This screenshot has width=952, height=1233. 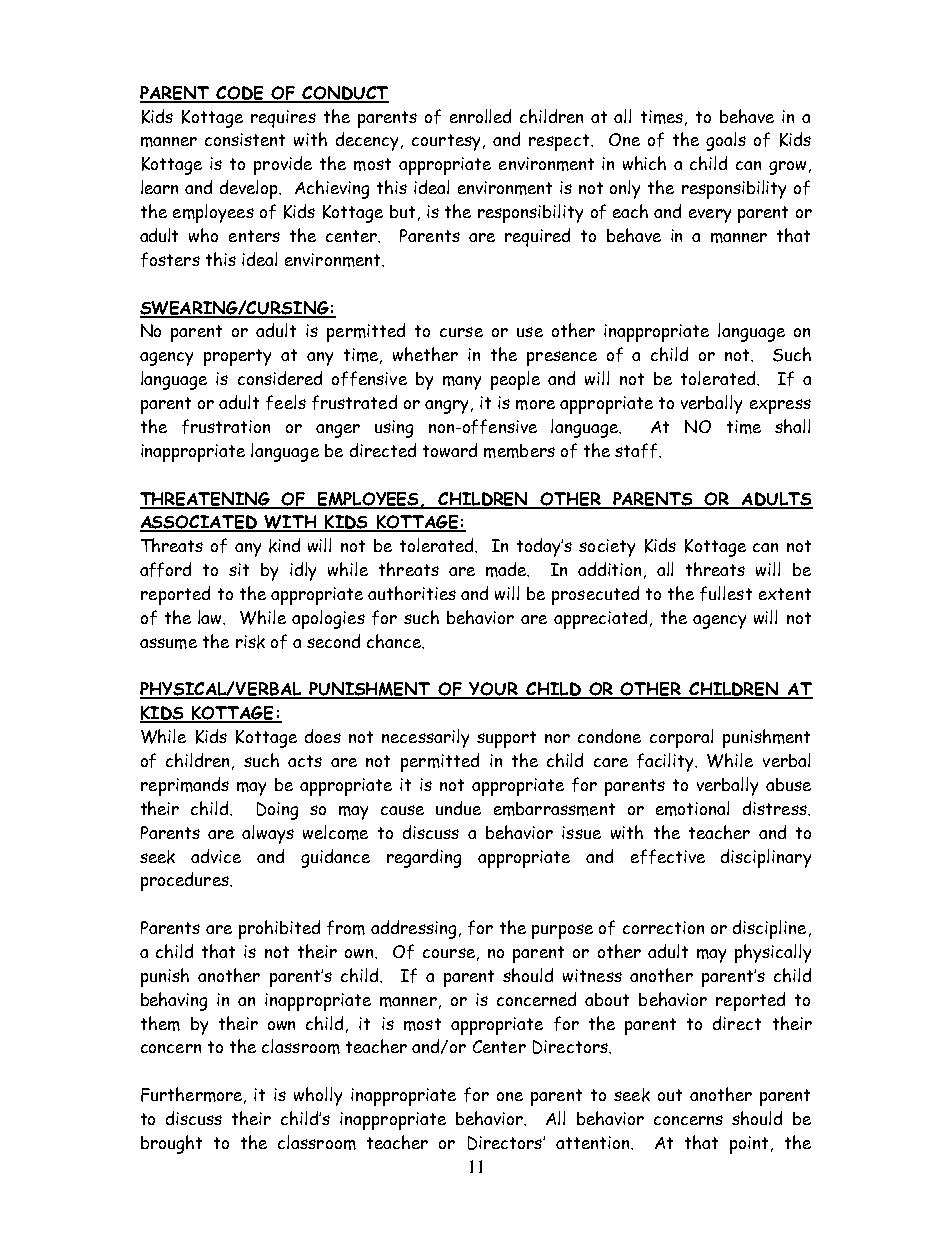 What do you see at coordinates (749, 1145) in the screenshot?
I see `point` at bounding box center [749, 1145].
